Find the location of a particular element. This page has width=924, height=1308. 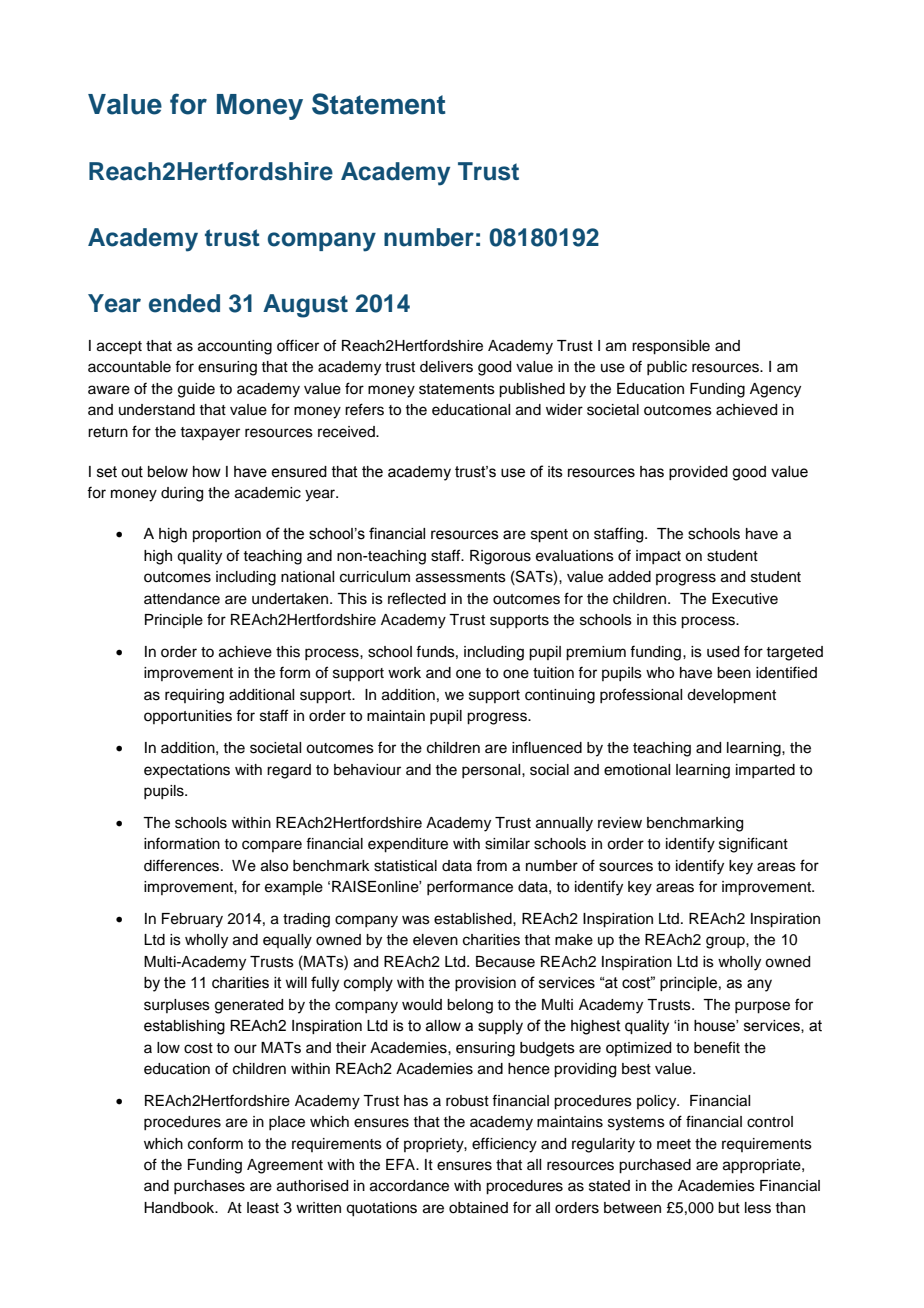

surpluses is located at coordinates (177, 1006).
